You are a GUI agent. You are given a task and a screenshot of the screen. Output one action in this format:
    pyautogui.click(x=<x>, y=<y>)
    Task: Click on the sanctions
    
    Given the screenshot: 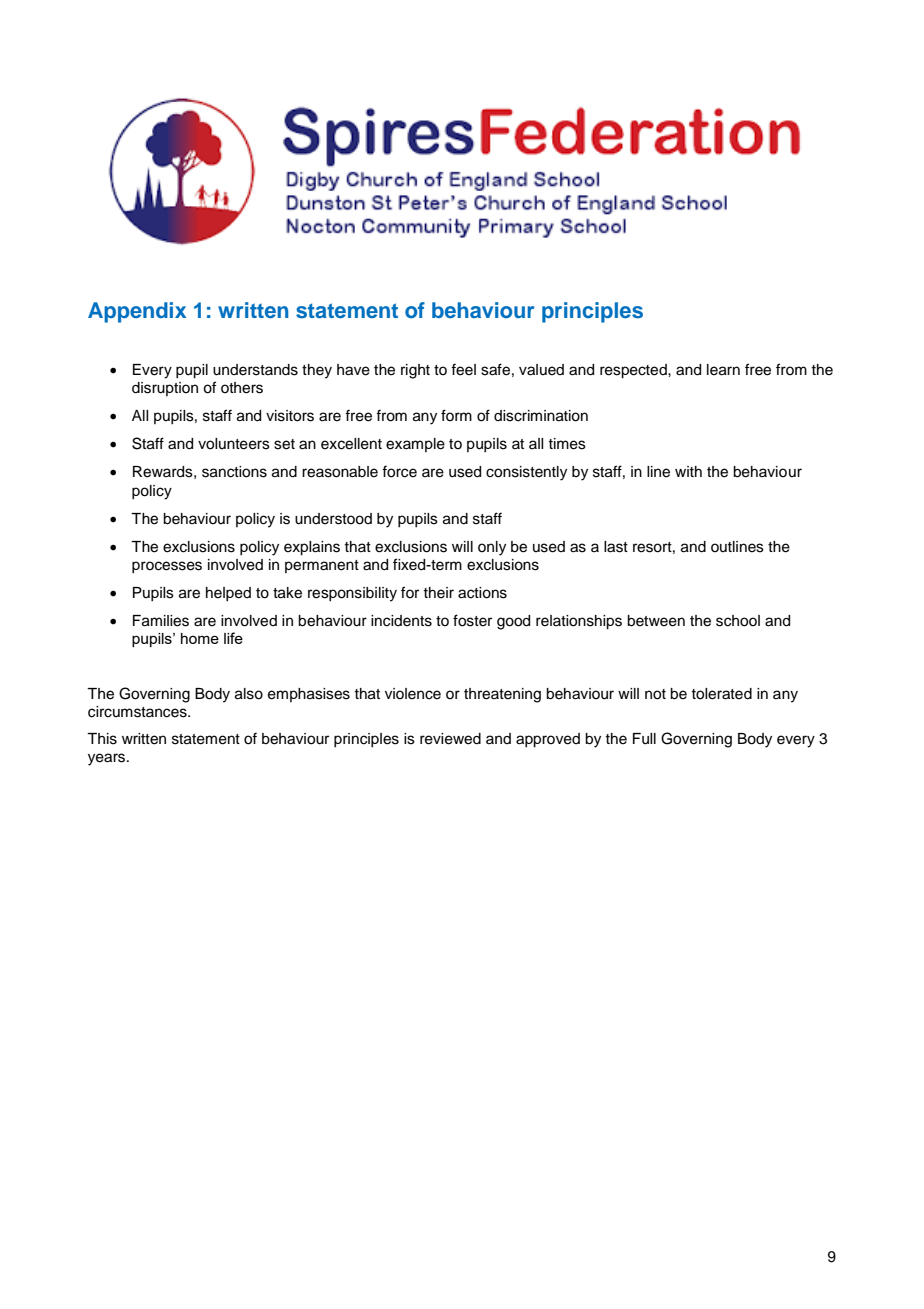 What is the action you would take?
    pyautogui.click(x=234, y=472)
